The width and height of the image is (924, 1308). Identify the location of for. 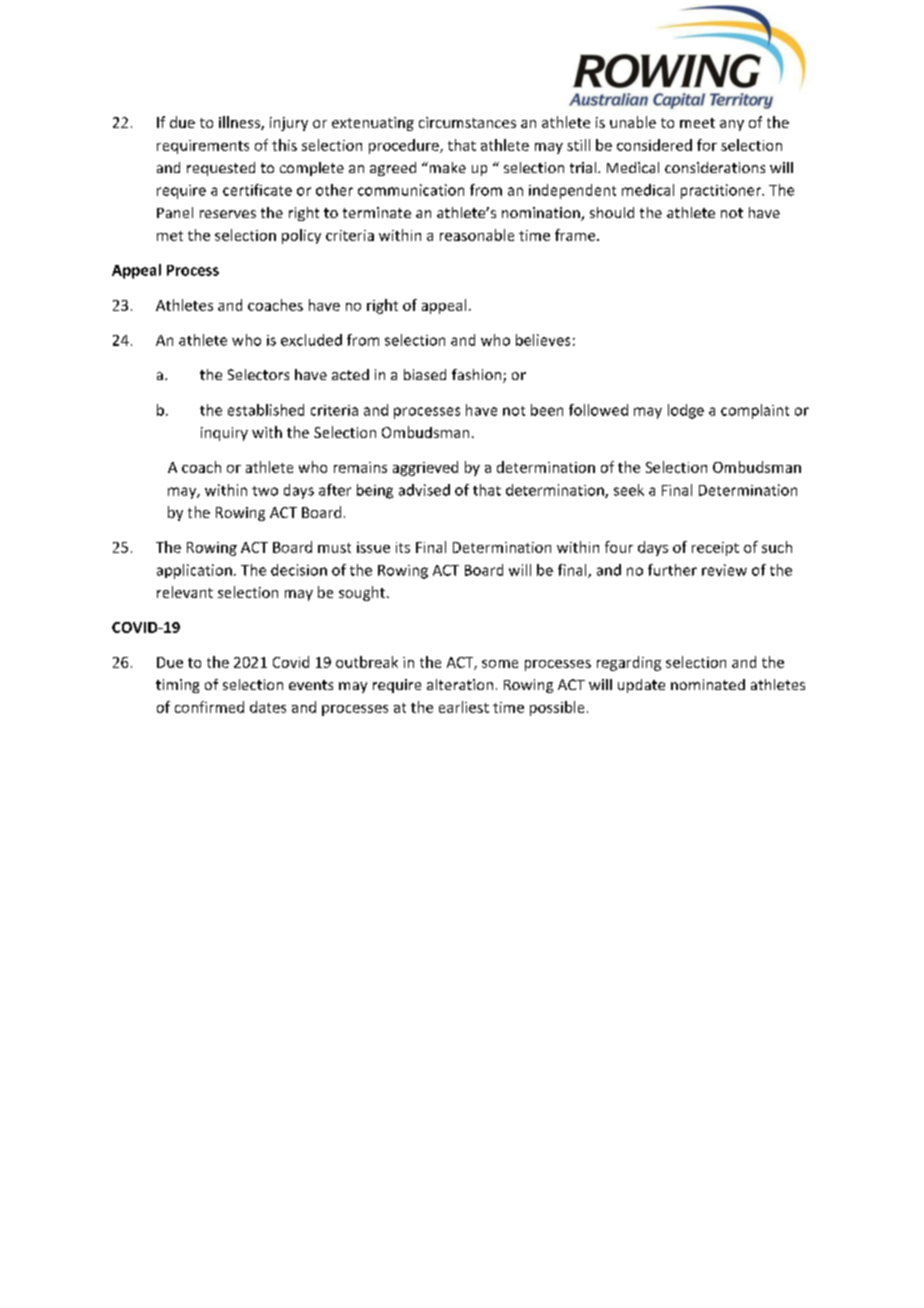
(707, 145).
